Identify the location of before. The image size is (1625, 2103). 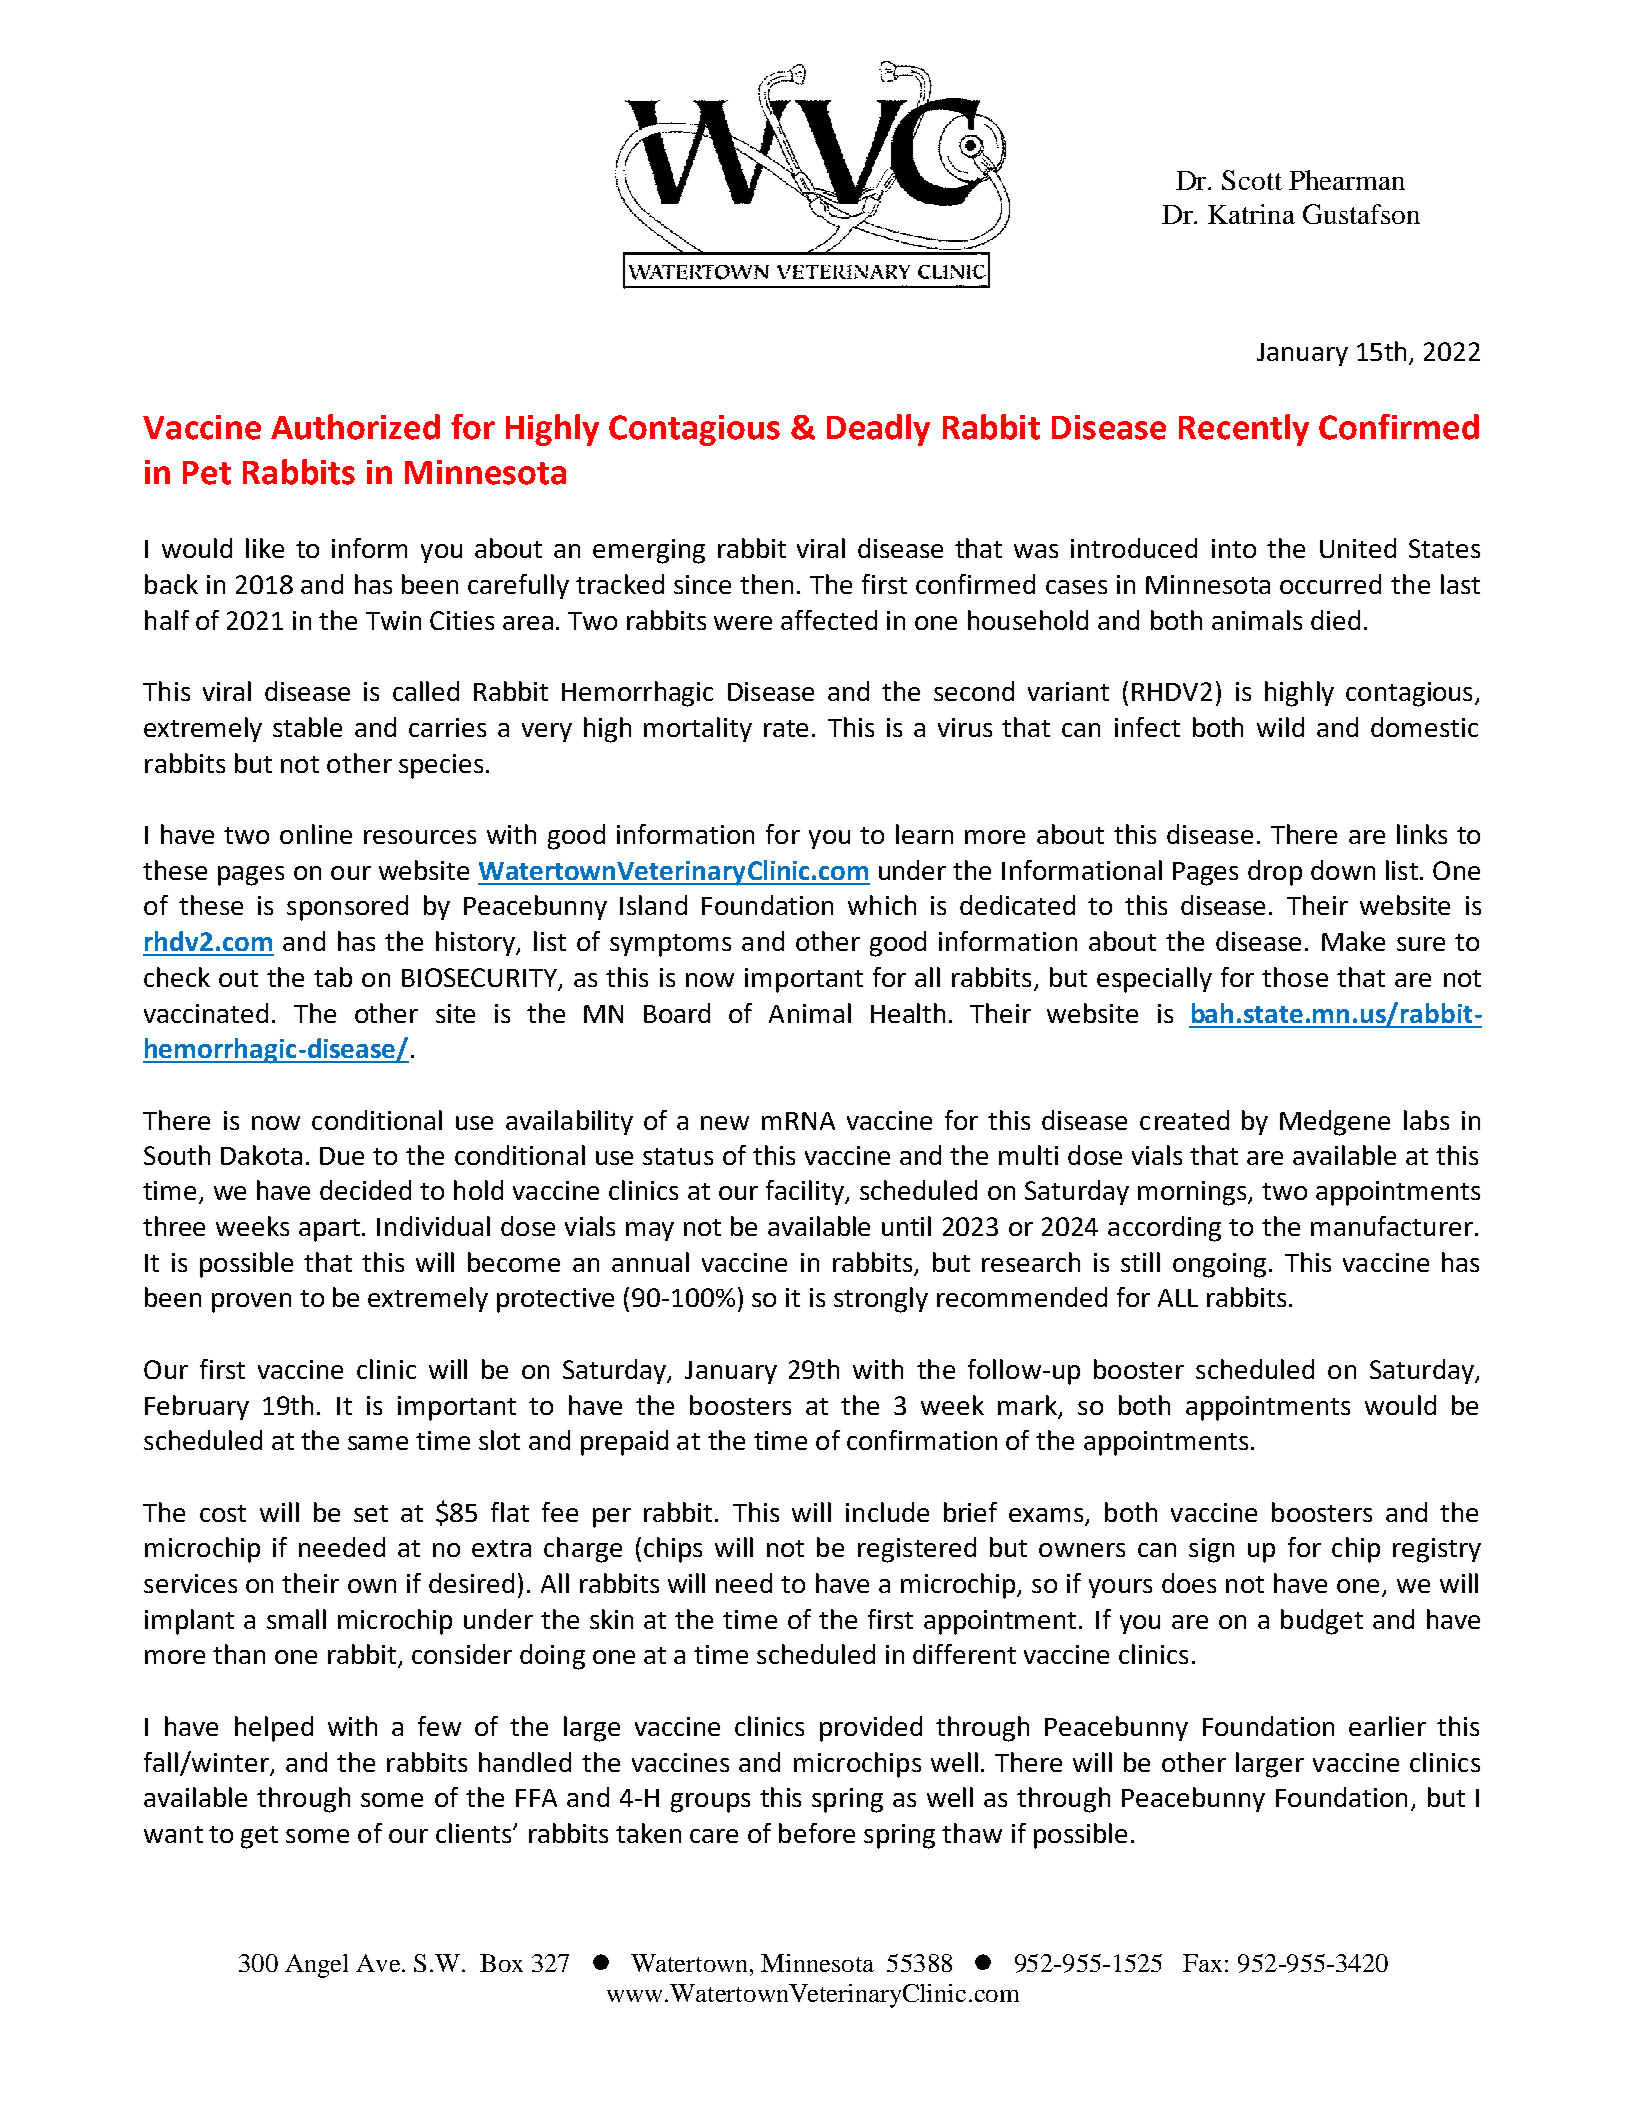
(817, 1833).
